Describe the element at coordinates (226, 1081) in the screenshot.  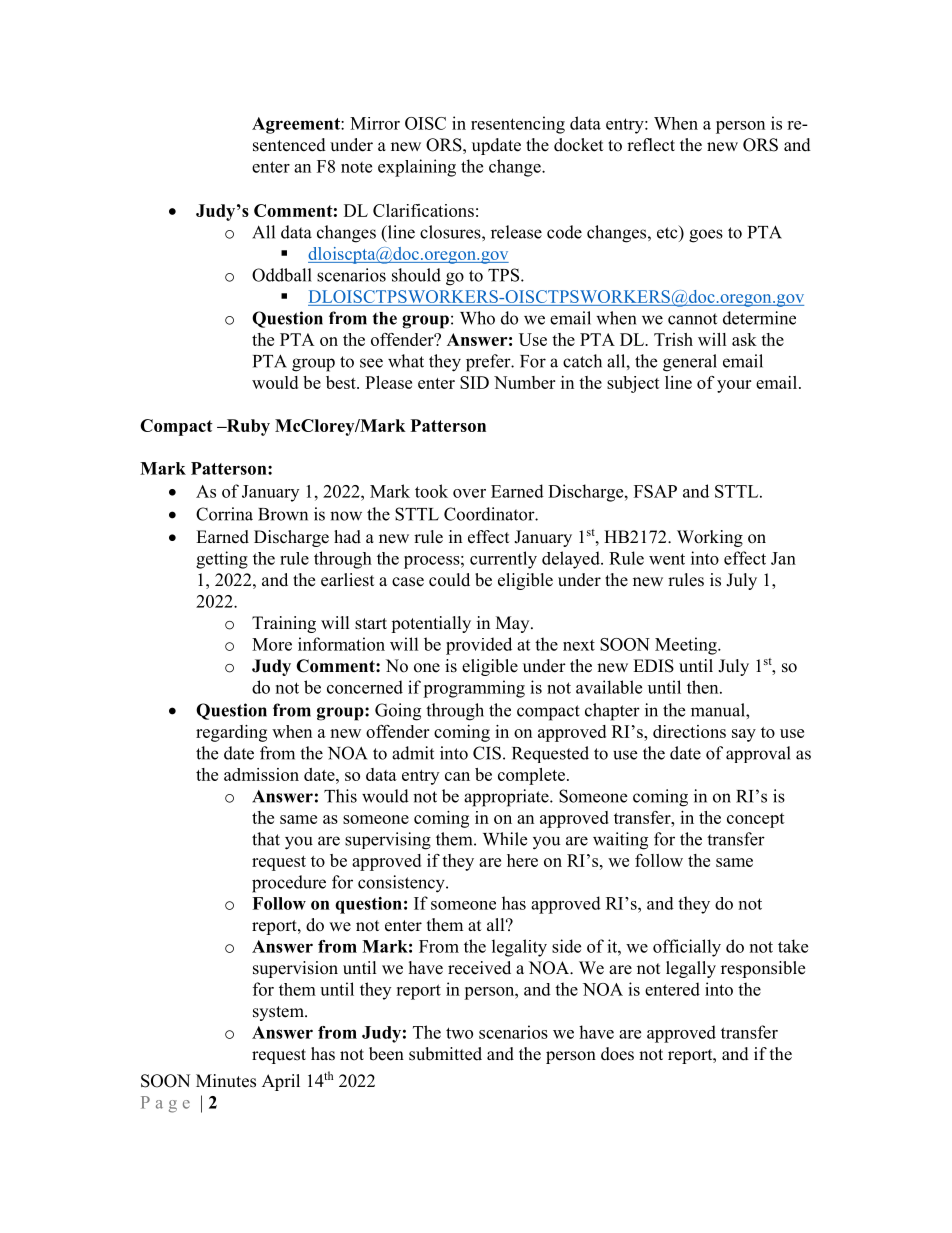
I see `Minutes` at that location.
